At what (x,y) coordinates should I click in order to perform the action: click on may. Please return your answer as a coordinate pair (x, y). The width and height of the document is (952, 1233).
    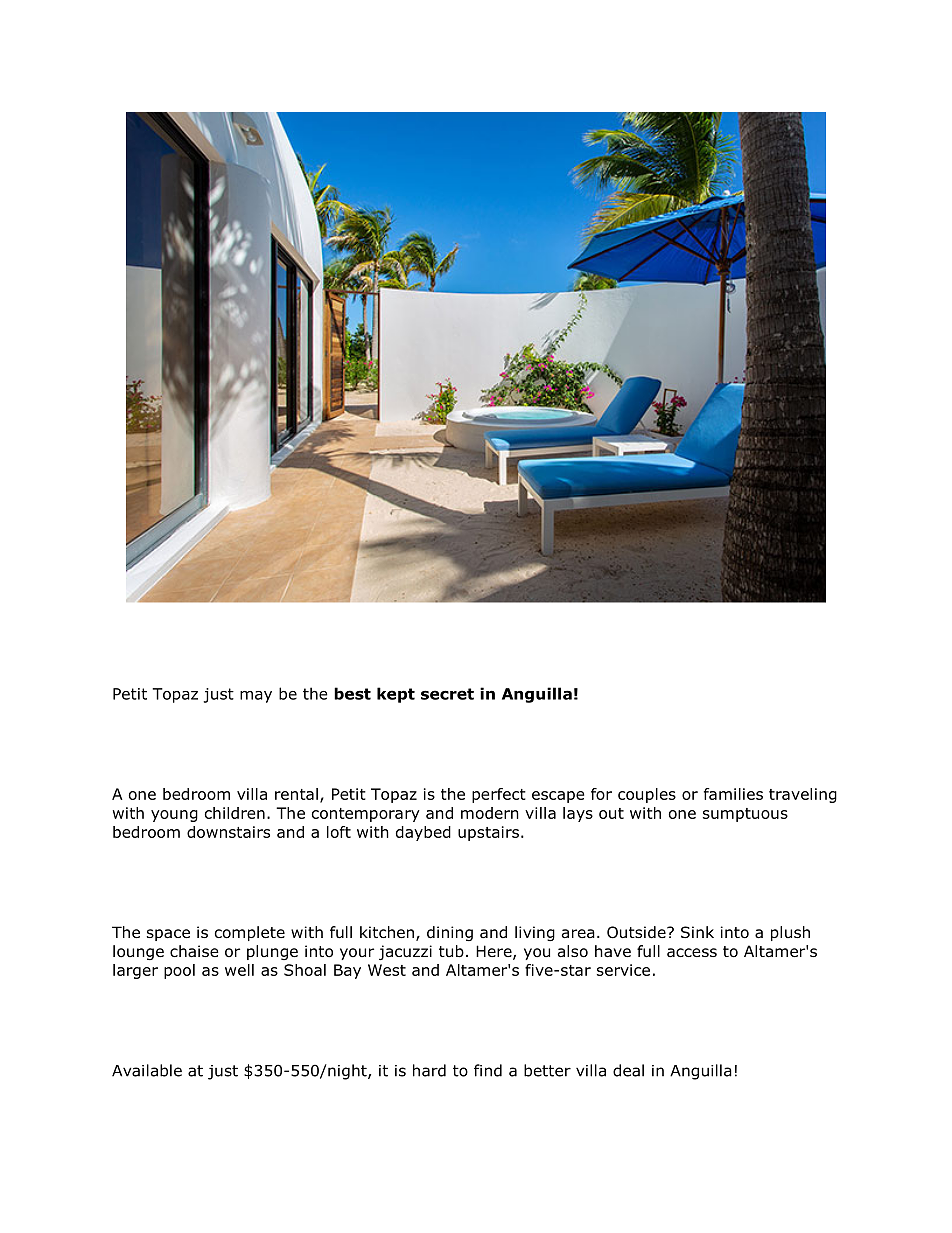
    Looking at the image, I should click on (256, 697).
